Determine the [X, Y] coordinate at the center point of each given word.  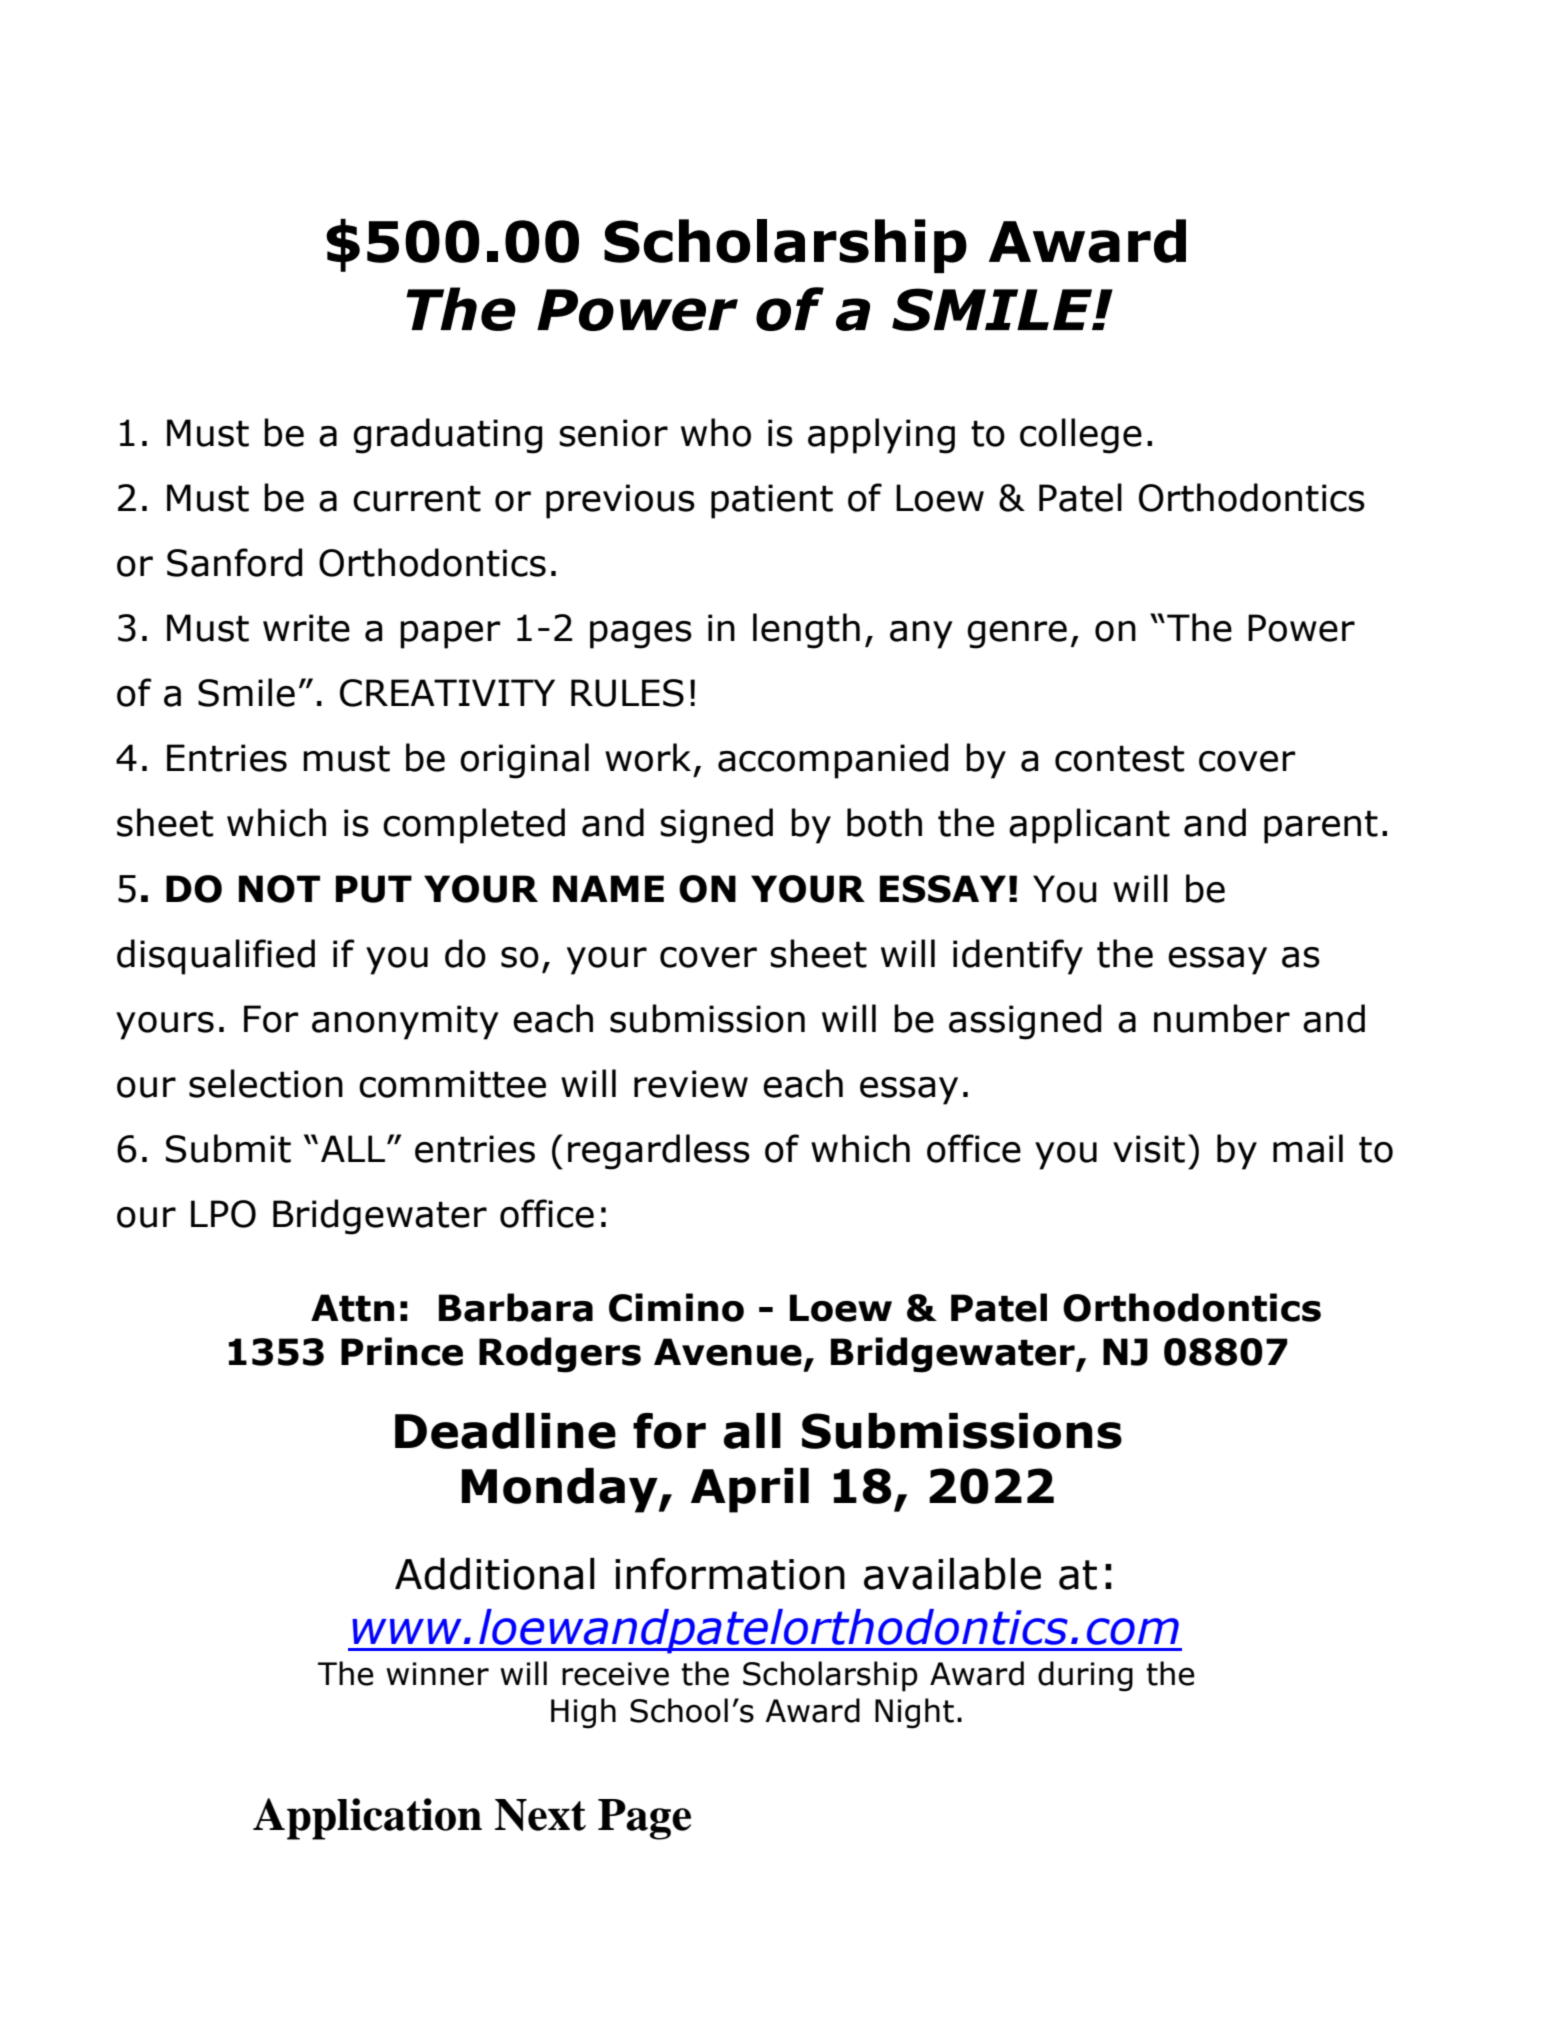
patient [772, 501]
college [1081, 436]
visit [1149, 1149]
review [691, 1084]
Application [367, 1819]
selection [266, 1083]
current [417, 498]
